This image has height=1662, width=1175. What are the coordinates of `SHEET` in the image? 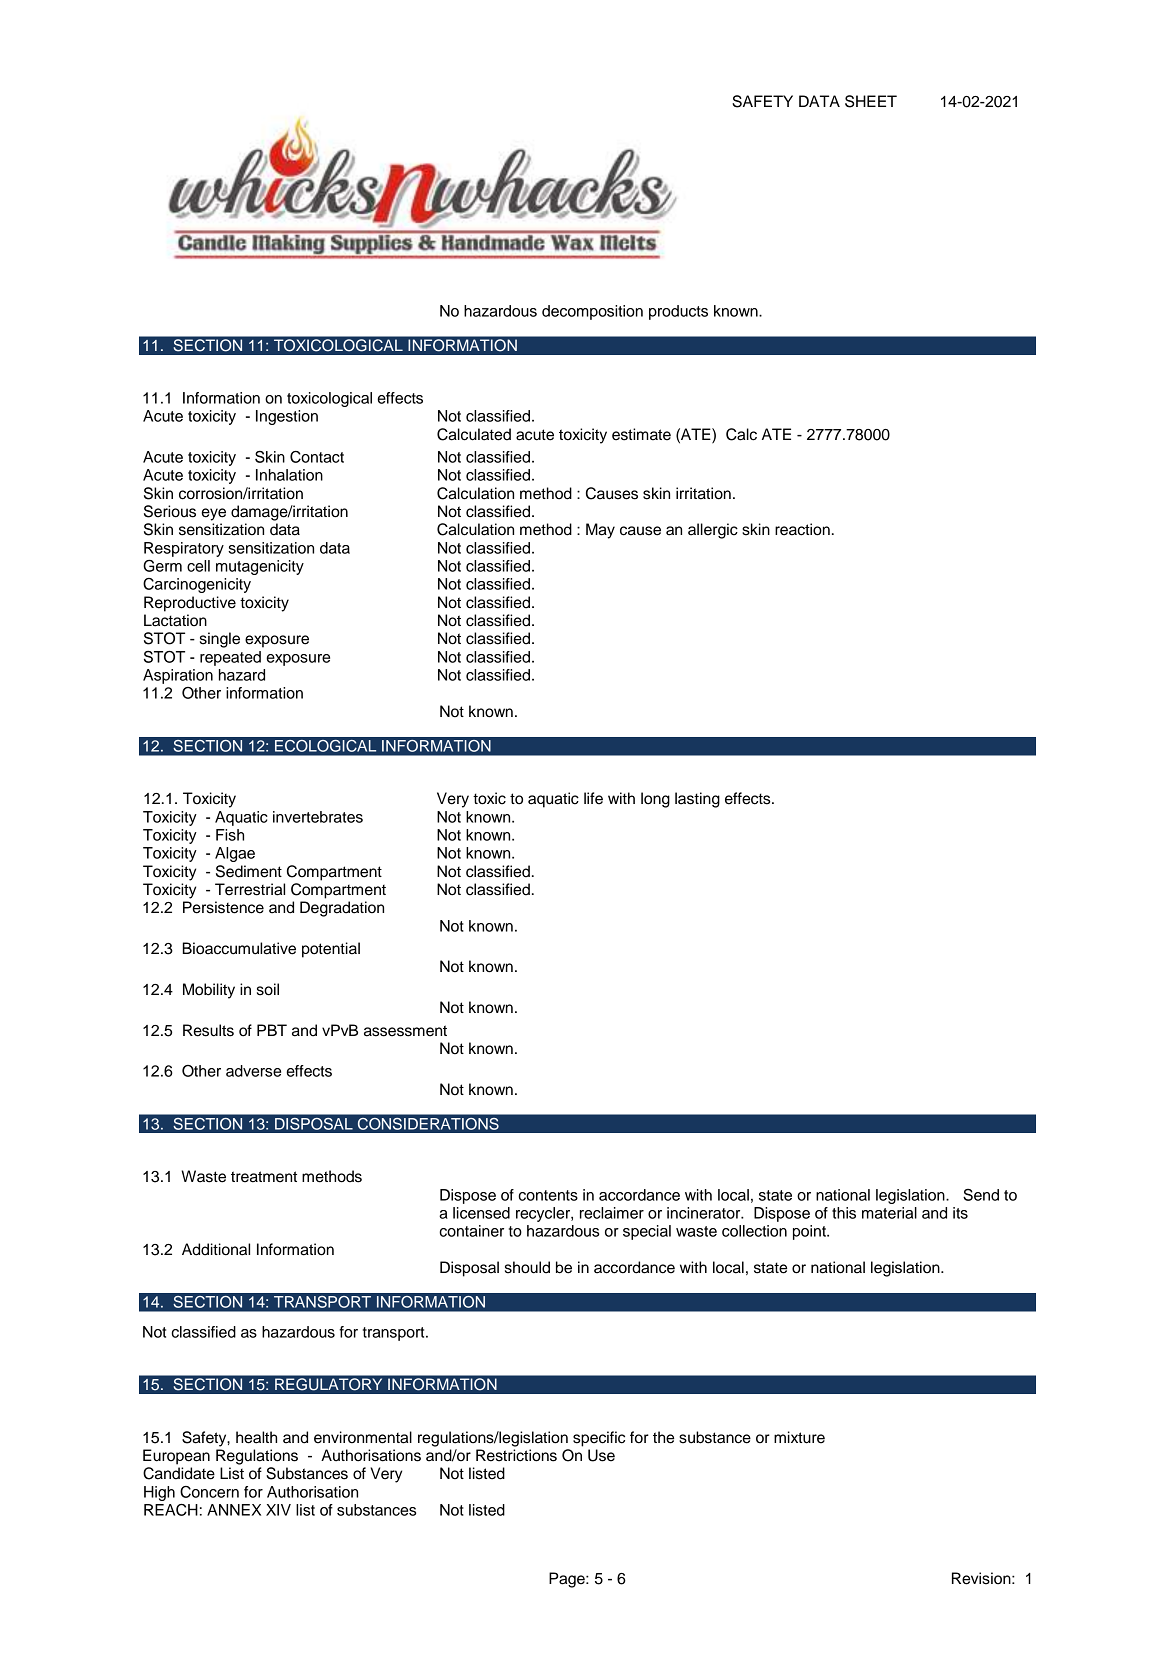 It's located at (871, 101).
